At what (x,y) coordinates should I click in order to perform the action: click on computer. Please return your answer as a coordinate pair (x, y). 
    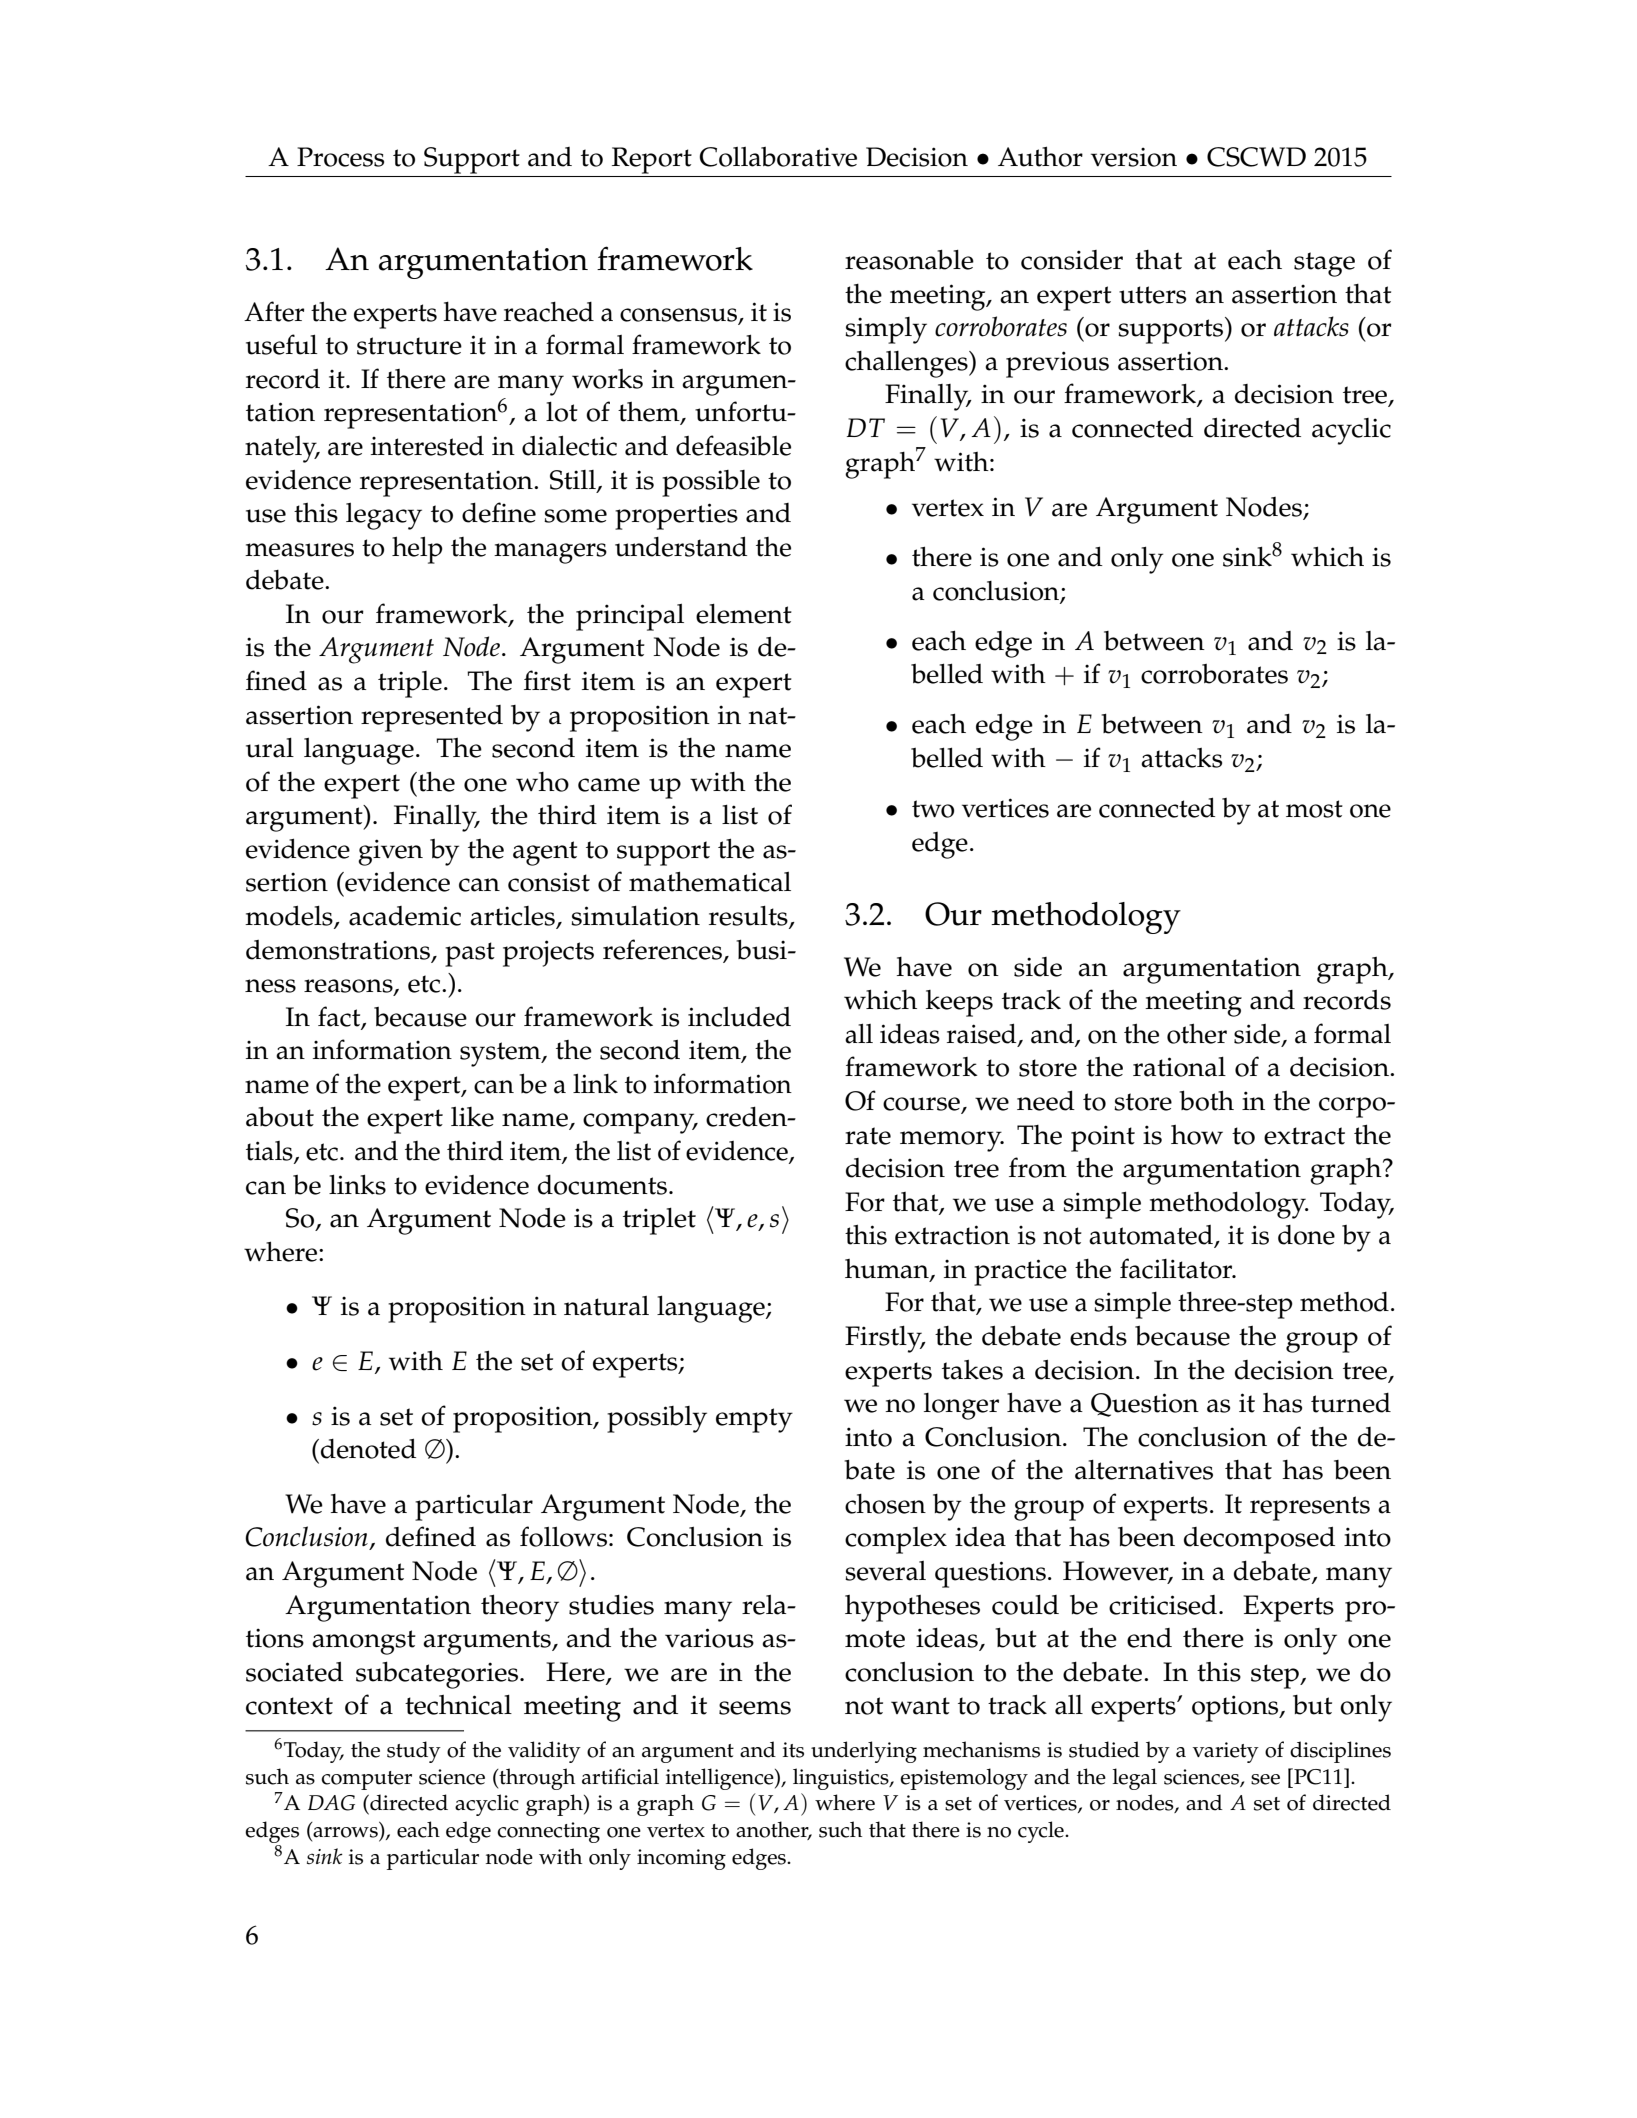
    Looking at the image, I should click on (366, 1780).
